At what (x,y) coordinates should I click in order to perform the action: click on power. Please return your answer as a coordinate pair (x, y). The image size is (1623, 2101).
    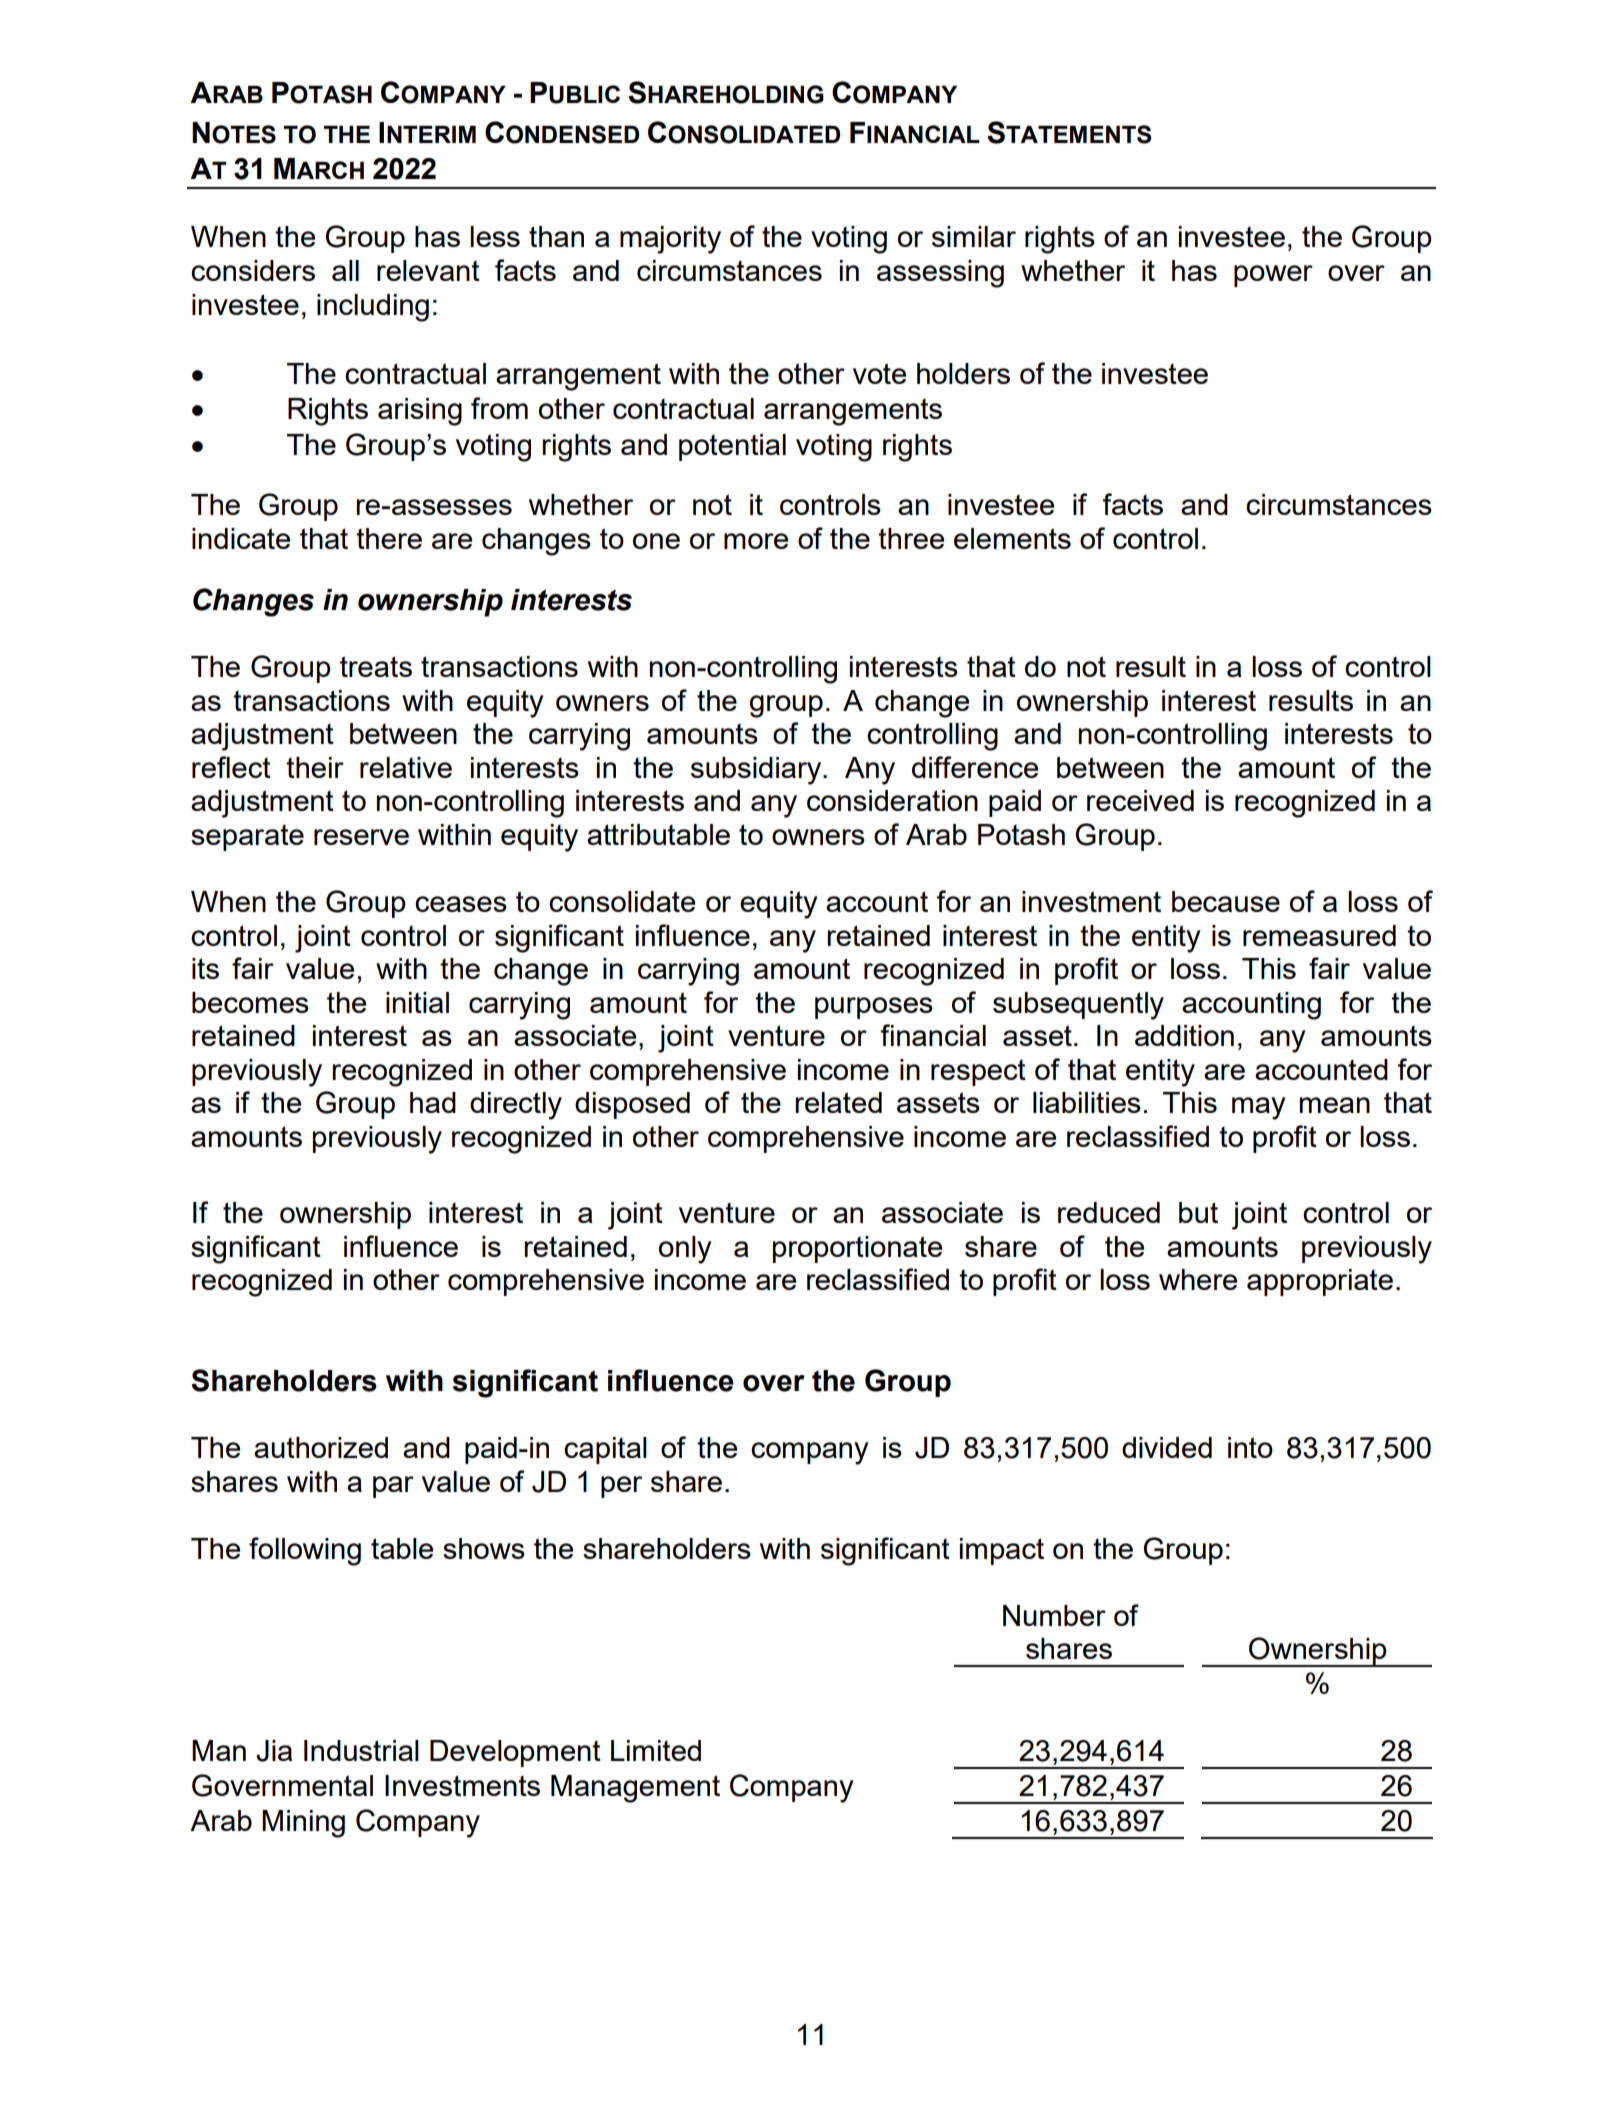
    Looking at the image, I should click on (1273, 276).
